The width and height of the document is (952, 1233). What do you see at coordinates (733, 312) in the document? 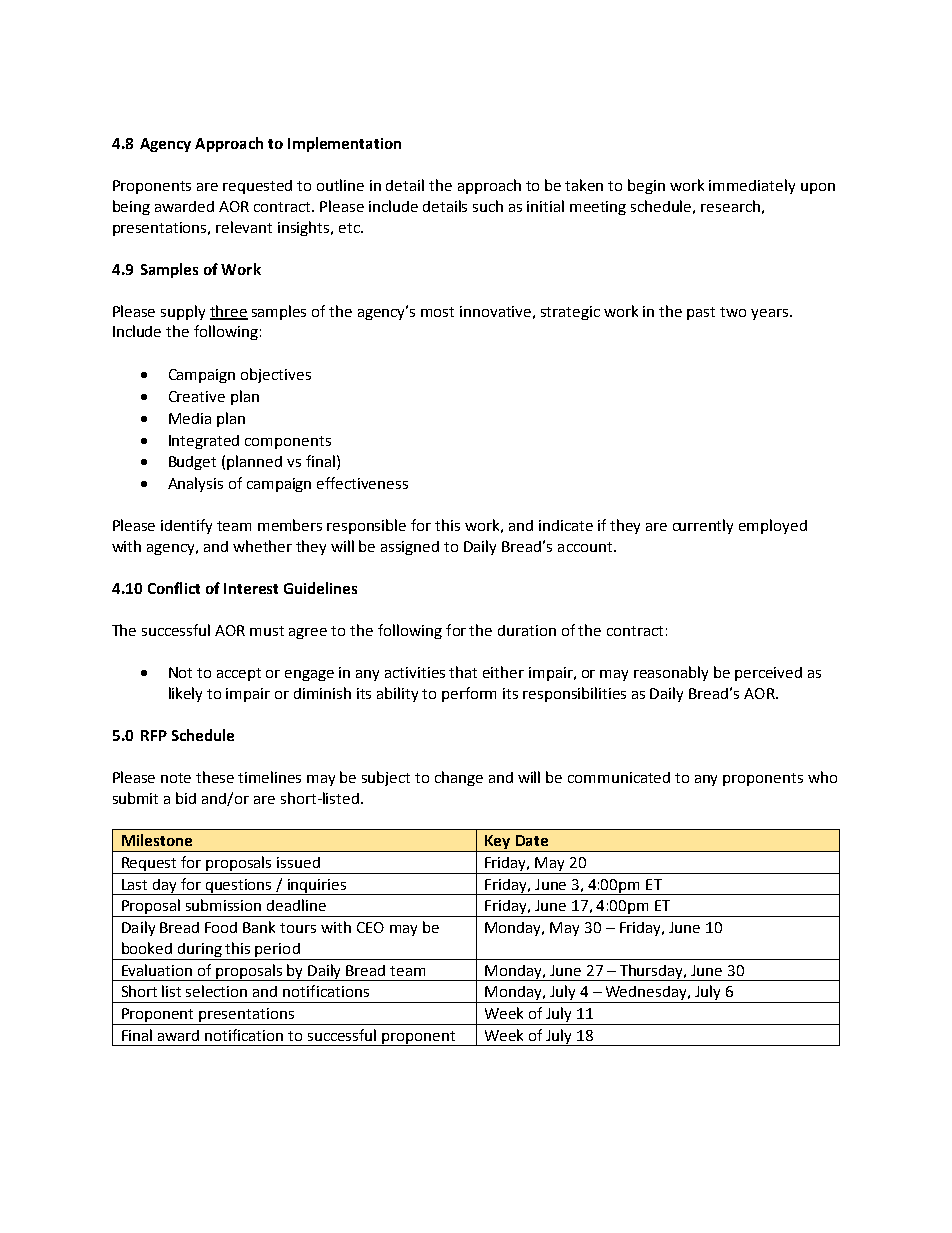
I see `two` at bounding box center [733, 312].
